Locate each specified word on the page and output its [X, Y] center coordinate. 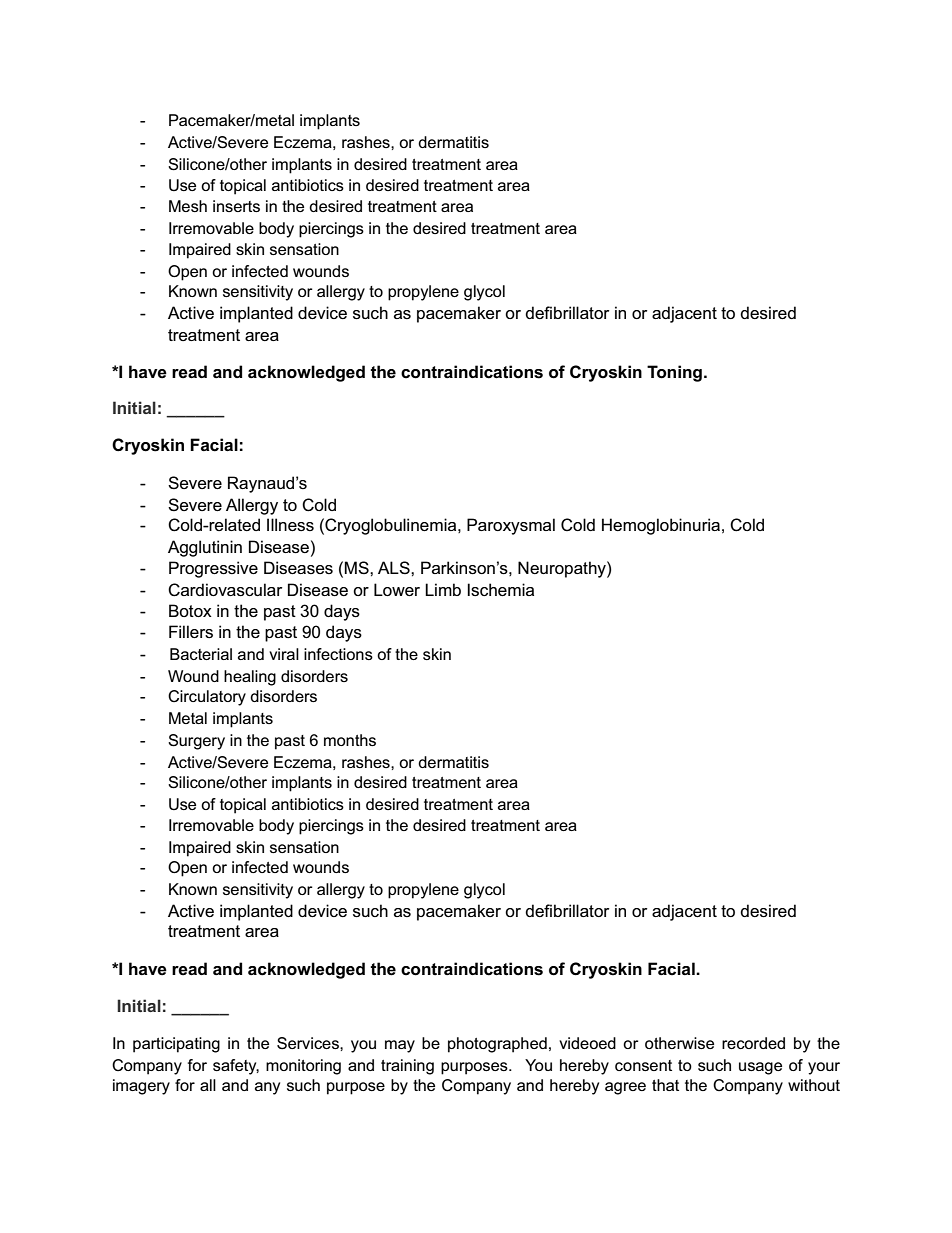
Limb [443, 589]
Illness [290, 524]
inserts [236, 206]
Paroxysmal [511, 526]
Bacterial [201, 654]
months [350, 740]
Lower [397, 589]
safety [236, 1067]
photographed [497, 1045]
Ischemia [500, 589]
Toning [674, 373]
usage [760, 1068]
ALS [395, 567]
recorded [753, 1043]
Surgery [196, 742]
